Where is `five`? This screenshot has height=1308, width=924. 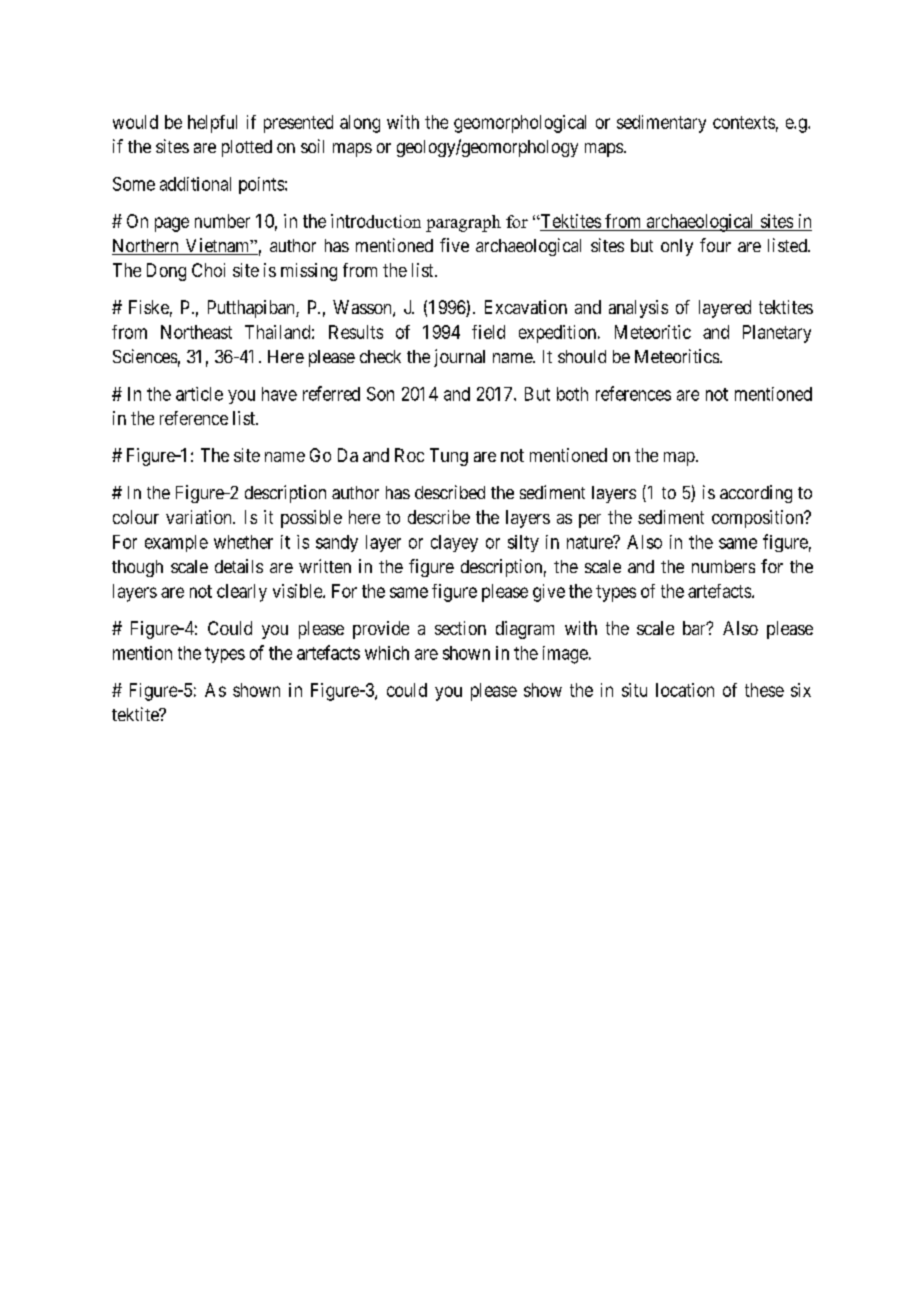
five is located at coordinates (454, 245).
